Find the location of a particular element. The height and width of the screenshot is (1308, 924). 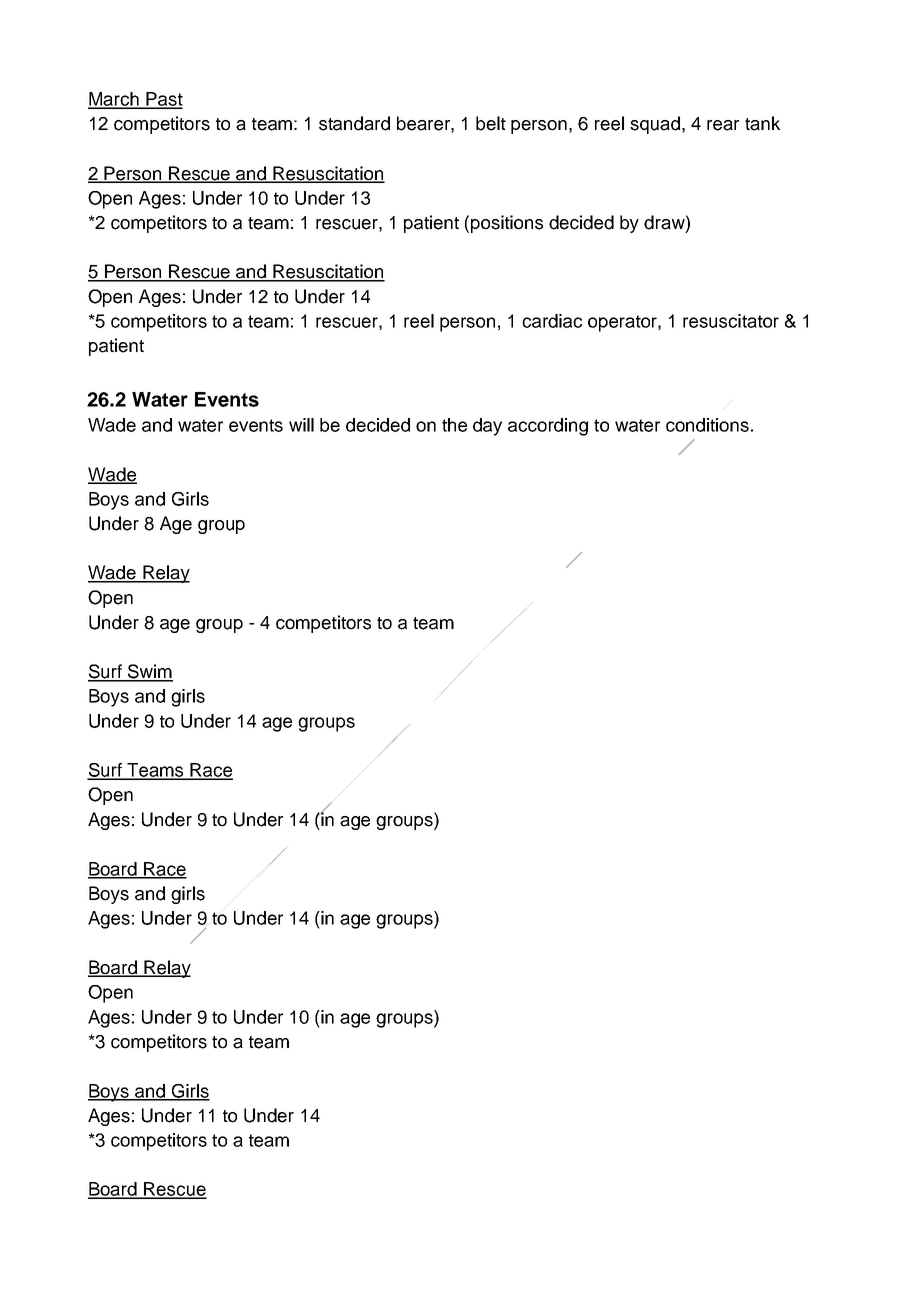

belt is located at coordinates (491, 123).
